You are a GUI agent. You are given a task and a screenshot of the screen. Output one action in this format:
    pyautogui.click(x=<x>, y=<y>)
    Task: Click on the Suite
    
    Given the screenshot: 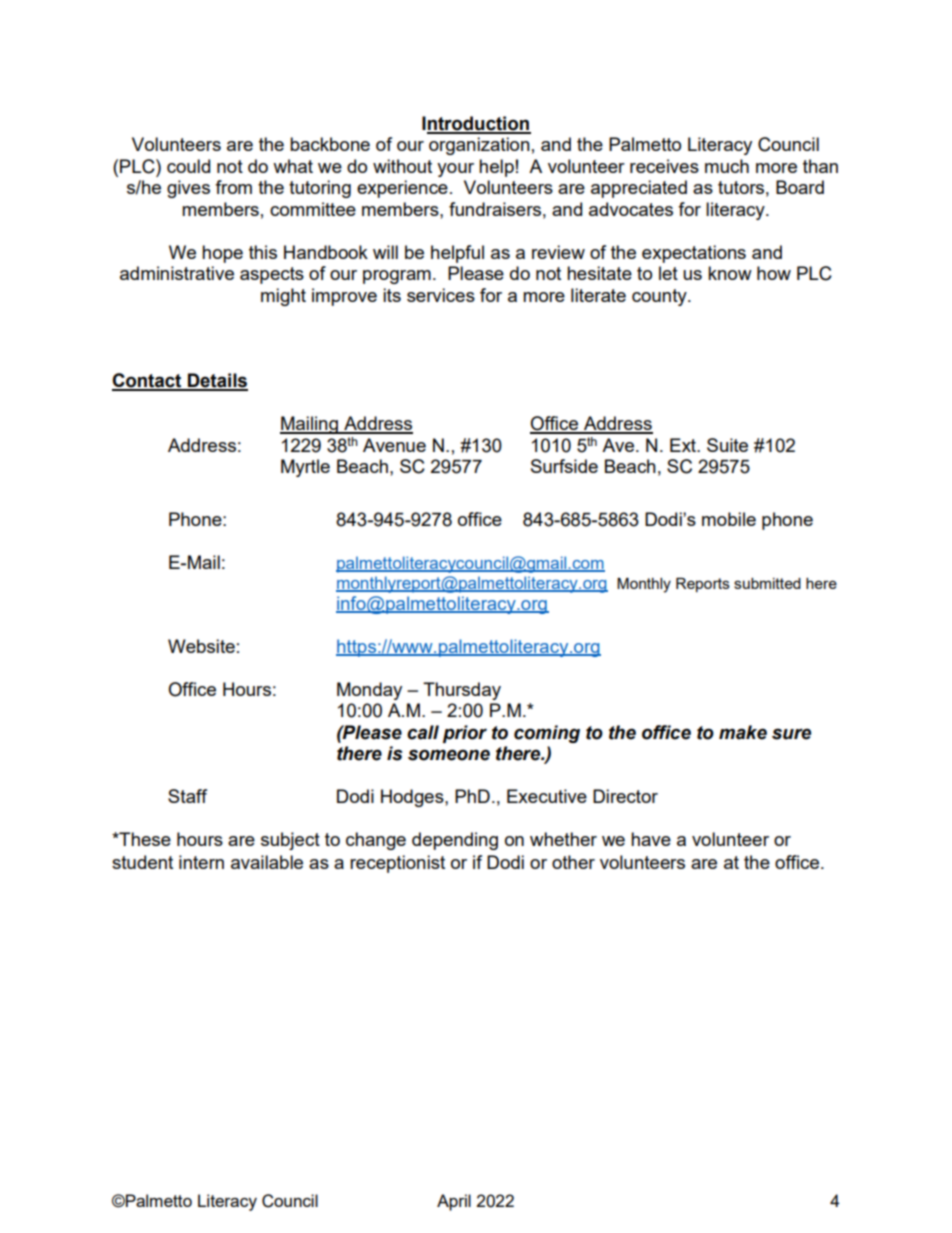 What is the action you would take?
    pyautogui.click(x=727, y=445)
